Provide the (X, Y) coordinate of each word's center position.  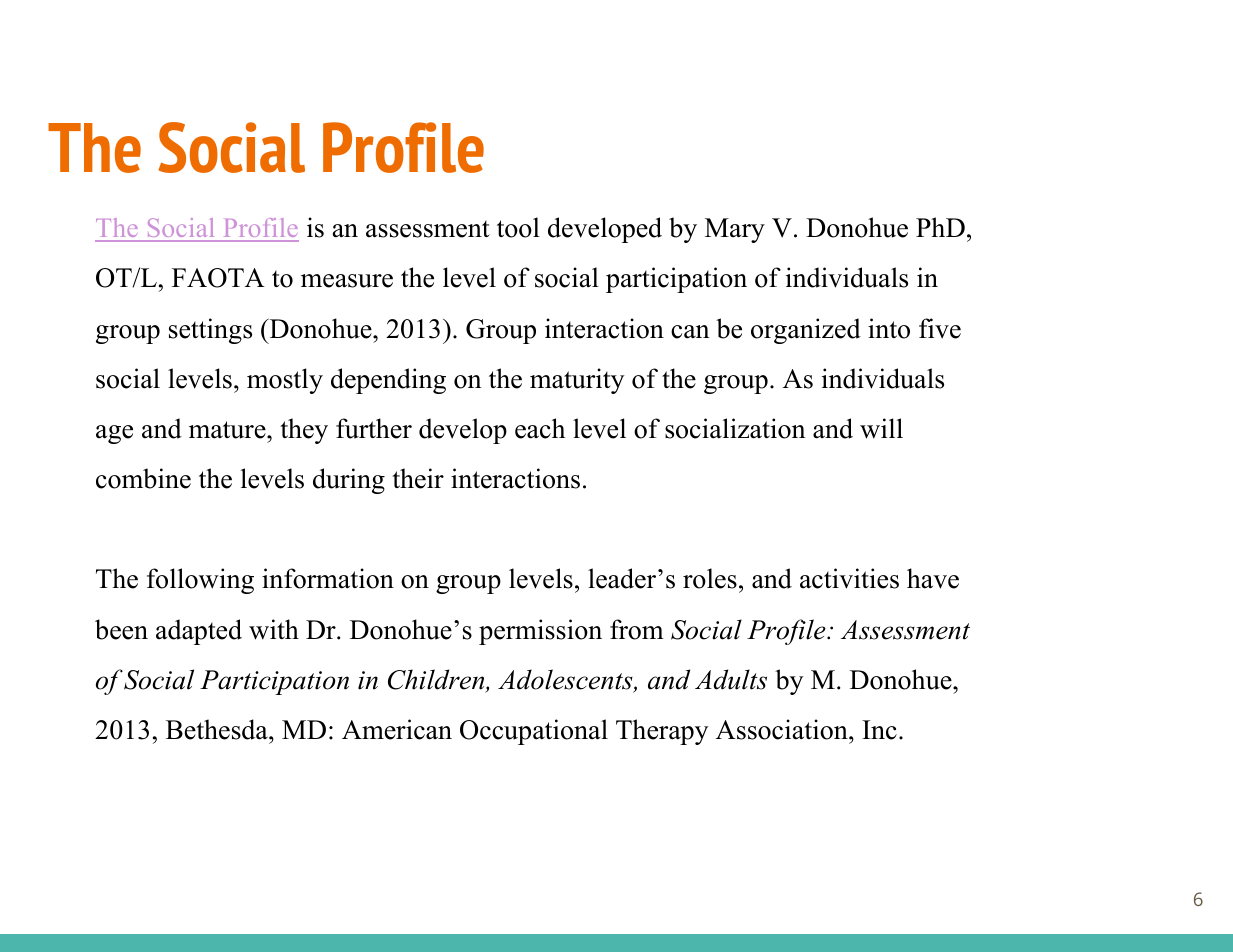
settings (210, 331)
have (933, 578)
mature (228, 430)
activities (849, 578)
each (540, 428)
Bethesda (218, 729)
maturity (577, 381)
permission (540, 632)
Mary (735, 230)
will (881, 428)
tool (518, 227)
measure (347, 281)
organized (806, 331)
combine (143, 478)
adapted (199, 632)
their (418, 478)
